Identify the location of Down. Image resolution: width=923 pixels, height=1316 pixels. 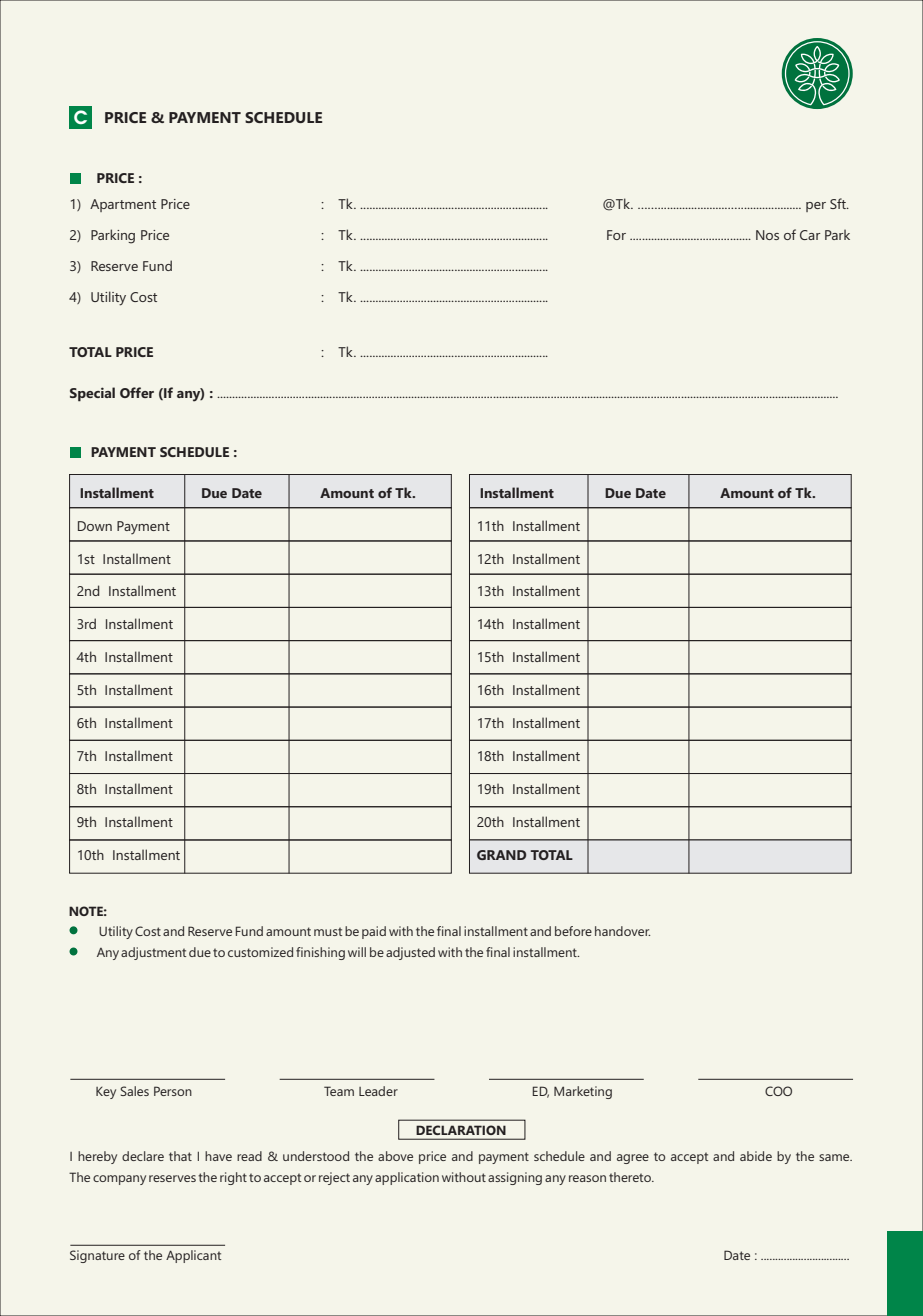
(95, 526).
